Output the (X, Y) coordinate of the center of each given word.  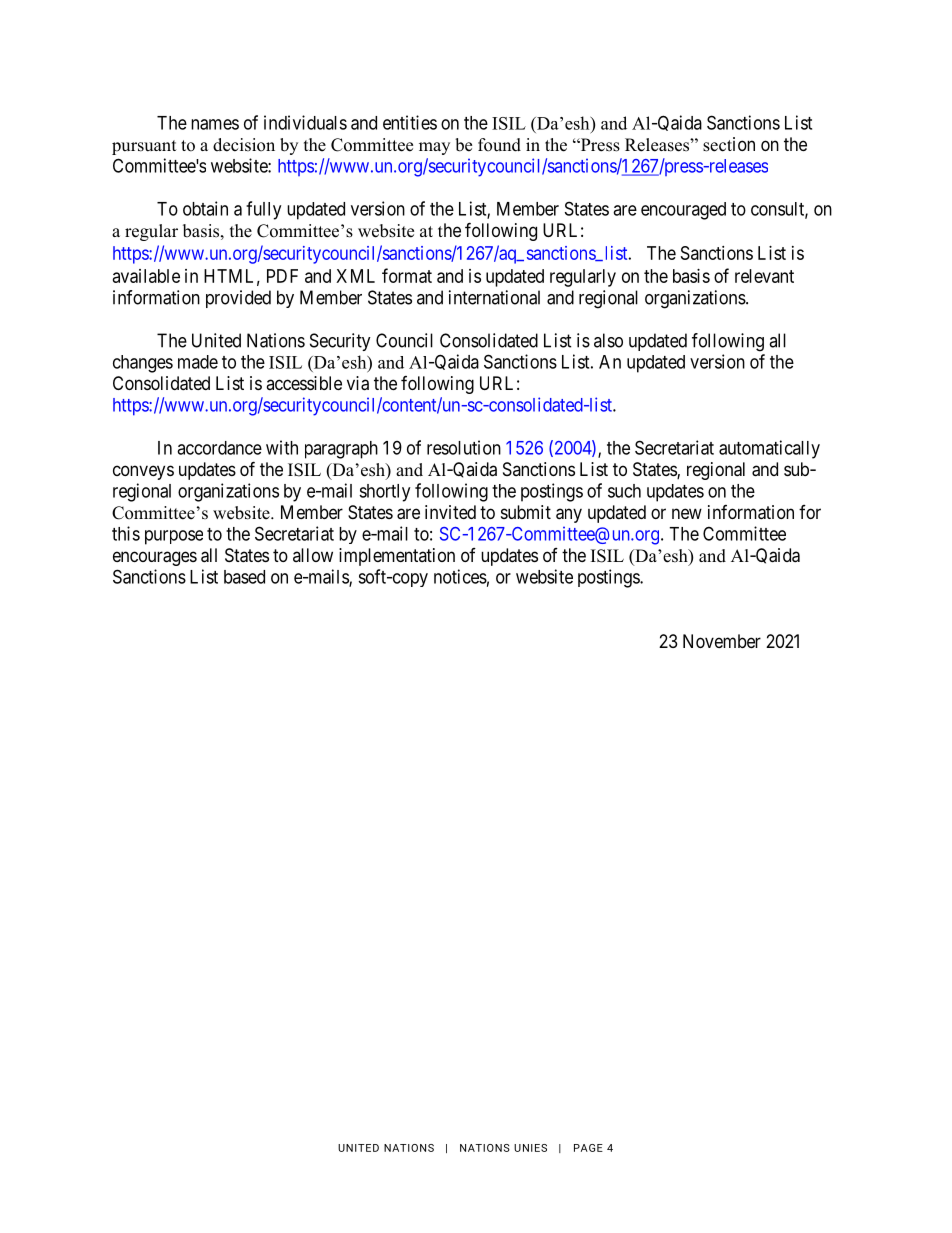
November (722, 641)
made (198, 362)
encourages (155, 558)
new (687, 513)
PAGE (588, 1148)
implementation (397, 557)
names (215, 124)
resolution (464, 447)
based (244, 577)
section (729, 144)
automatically (769, 449)
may (434, 148)
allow (313, 555)
